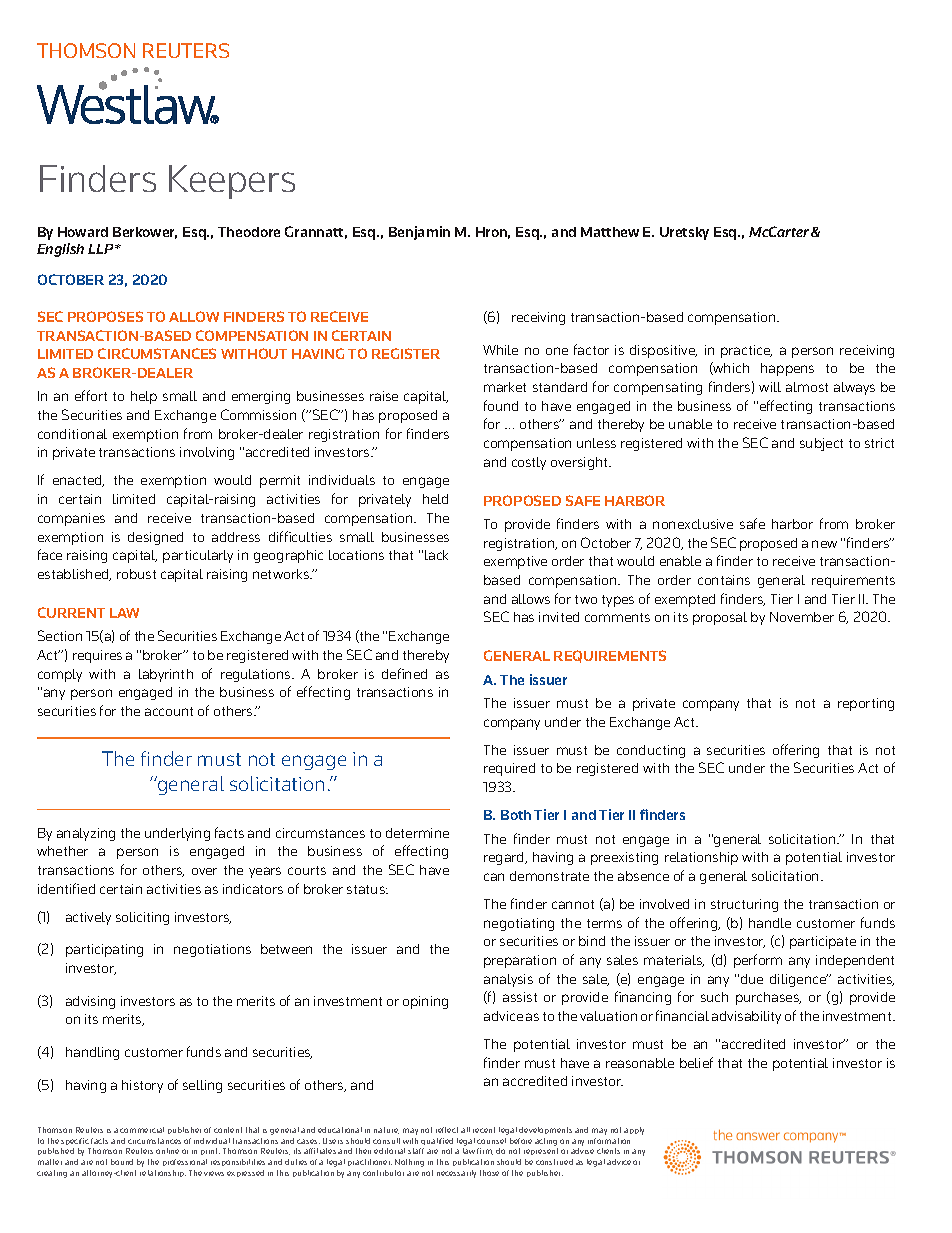 The image size is (952, 1233). Describe the element at coordinates (634, 1131) in the screenshot. I see `apply` at that location.
